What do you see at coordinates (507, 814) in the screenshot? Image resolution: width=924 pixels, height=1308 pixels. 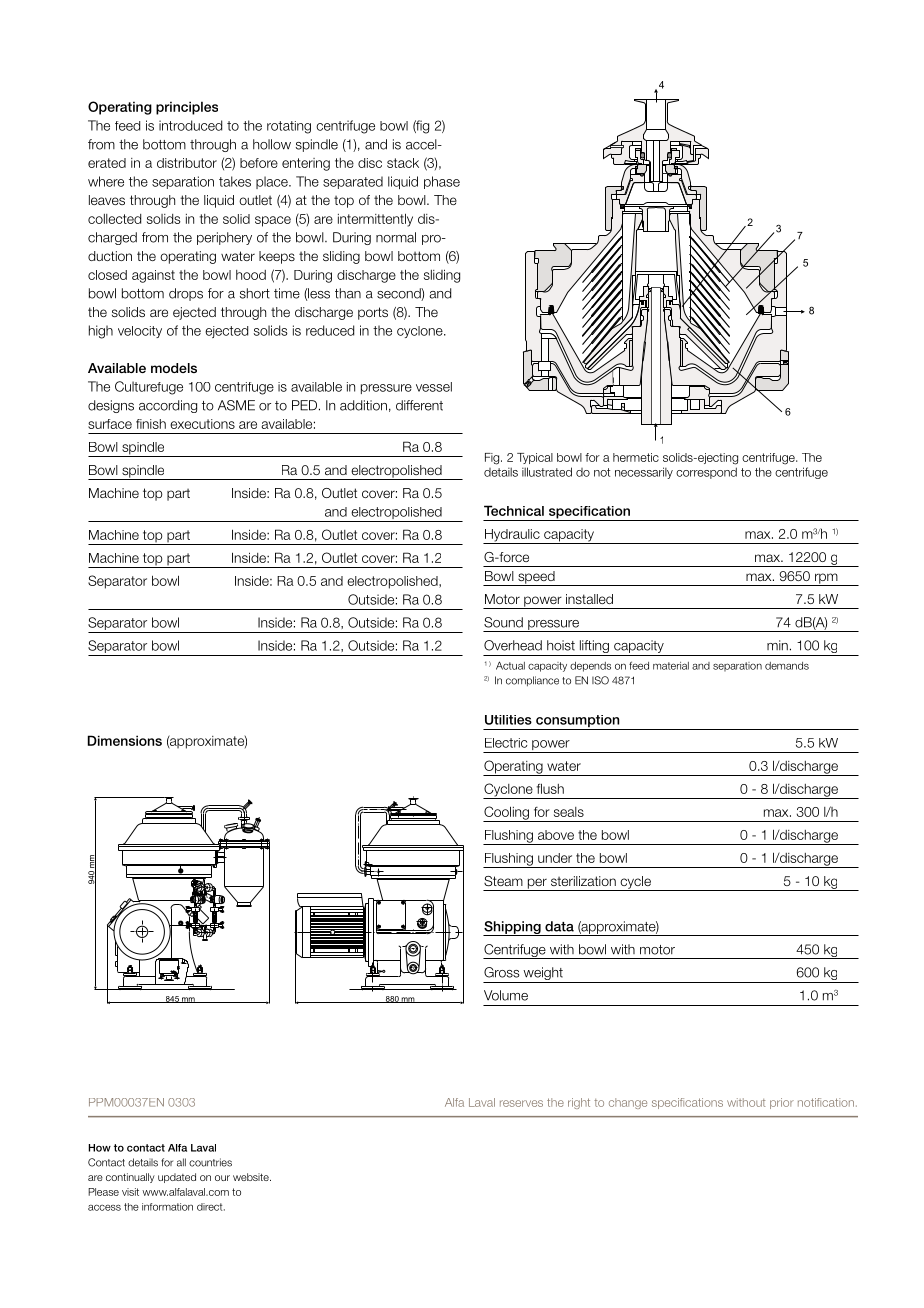 I see `Cooling` at bounding box center [507, 814].
